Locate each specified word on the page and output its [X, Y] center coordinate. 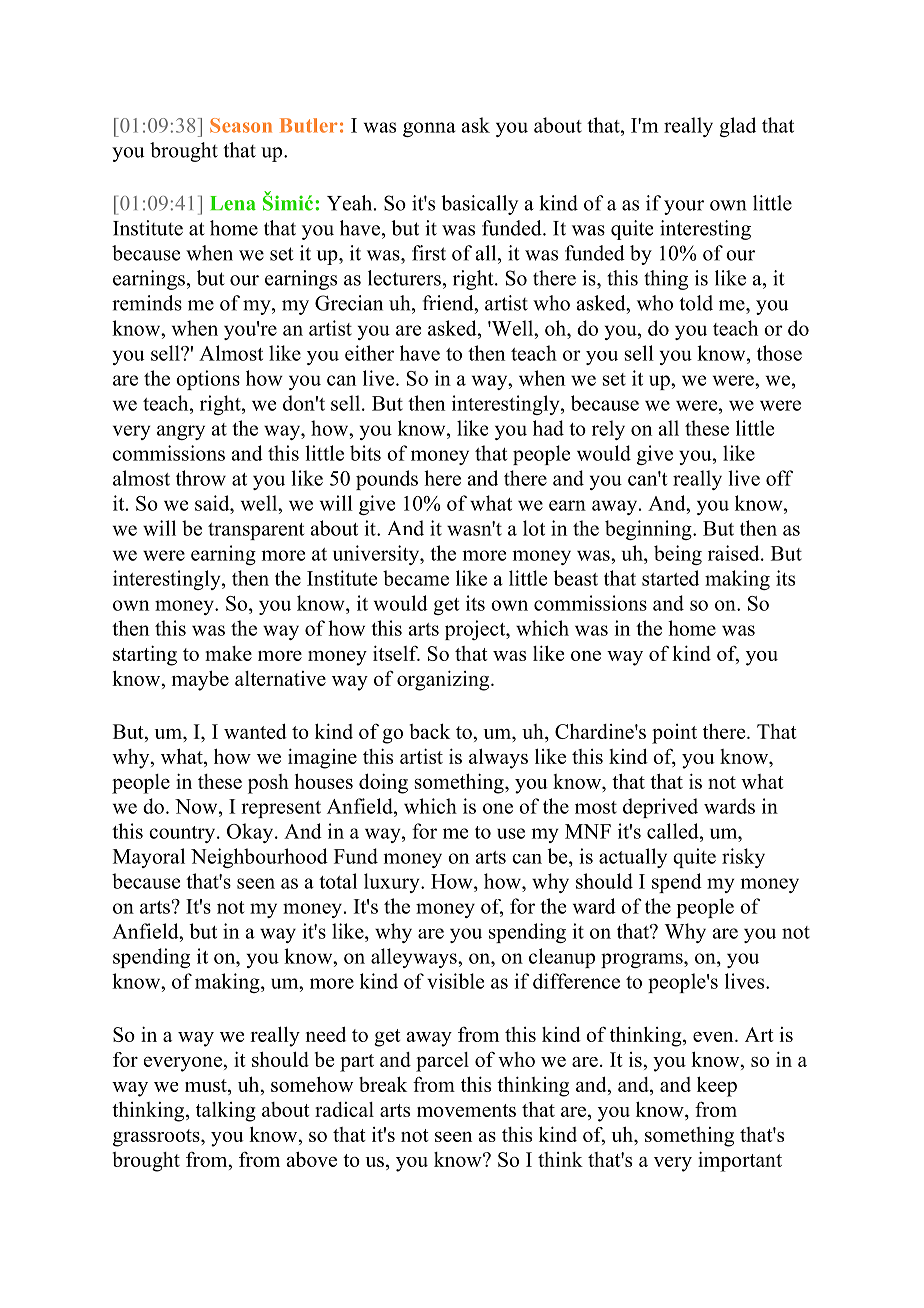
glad [737, 127]
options [208, 380]
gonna [429, 129]
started [670, 578]
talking [226, 1112]
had [548, 428]
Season [241, 125]
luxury [393, 883]
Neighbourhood [259, 858]
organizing [444, 680]
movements [466, 1110]
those [779, 353]
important [740, 1161]
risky [743, 858]
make [228, 653]
